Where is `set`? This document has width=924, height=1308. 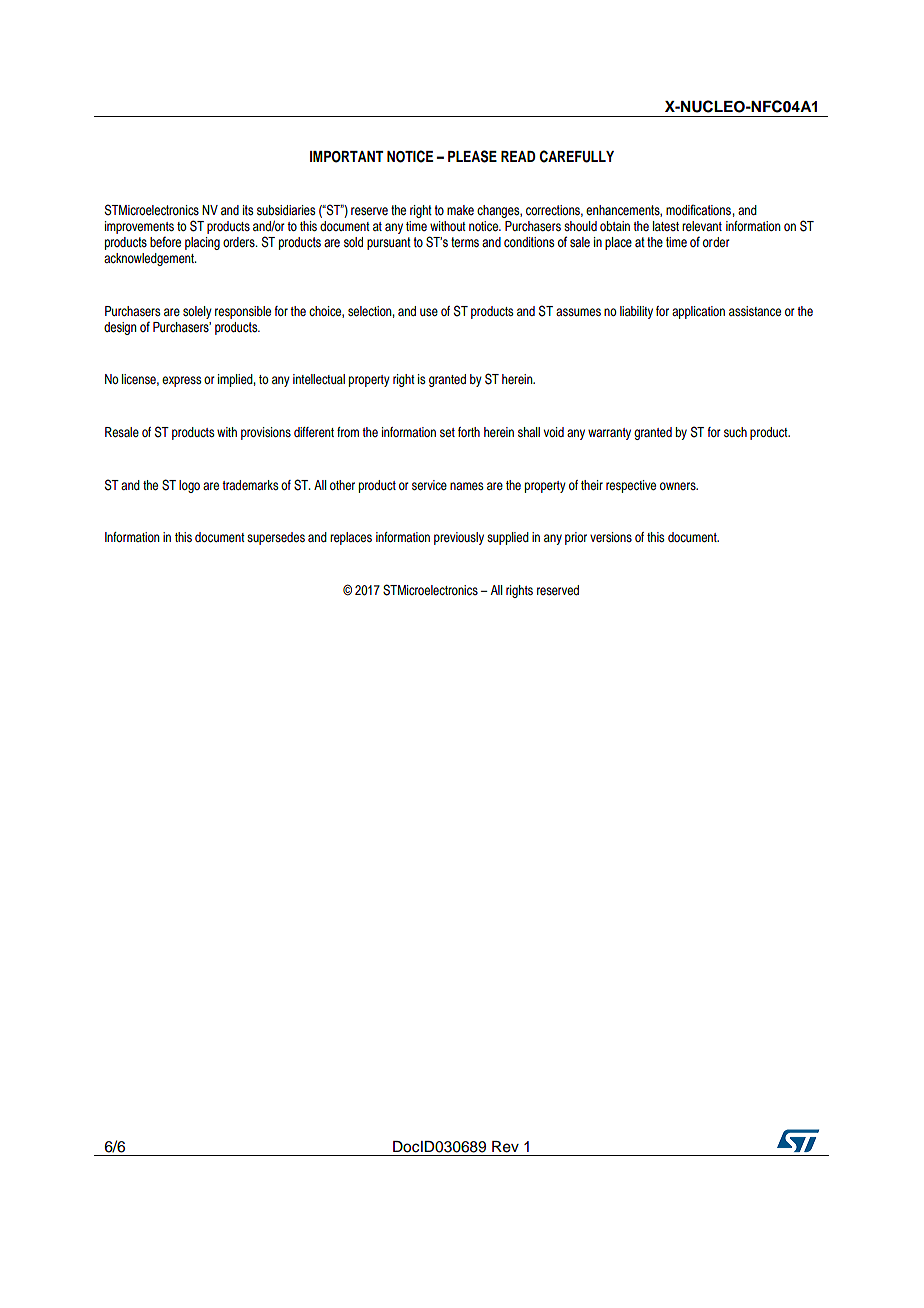
set is located at coordinates (447, 432).
